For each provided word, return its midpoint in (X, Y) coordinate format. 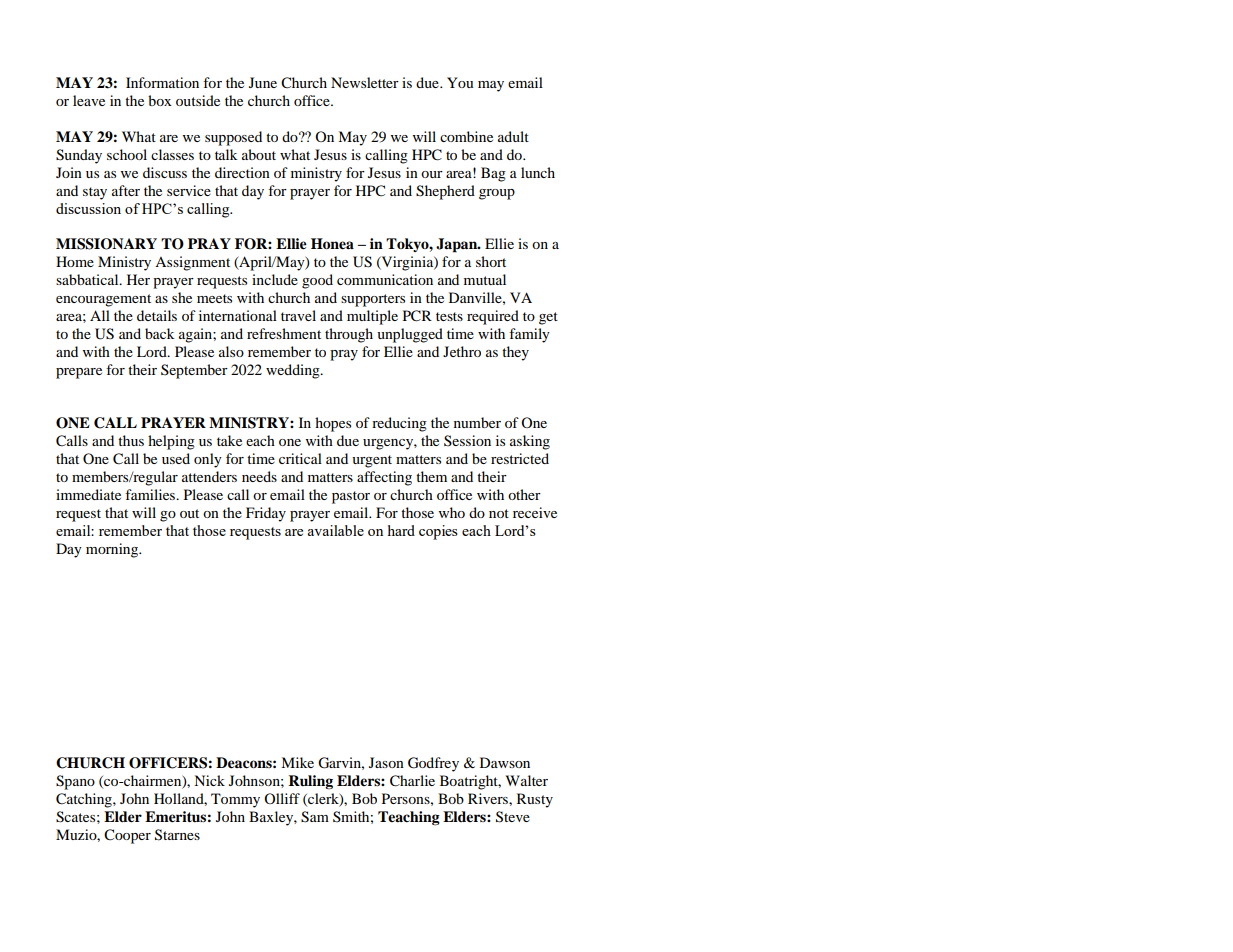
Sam (315, 817)
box (160, 100)
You (460, 82)
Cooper (127, 836)
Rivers (489, 798)
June (263, 82)
